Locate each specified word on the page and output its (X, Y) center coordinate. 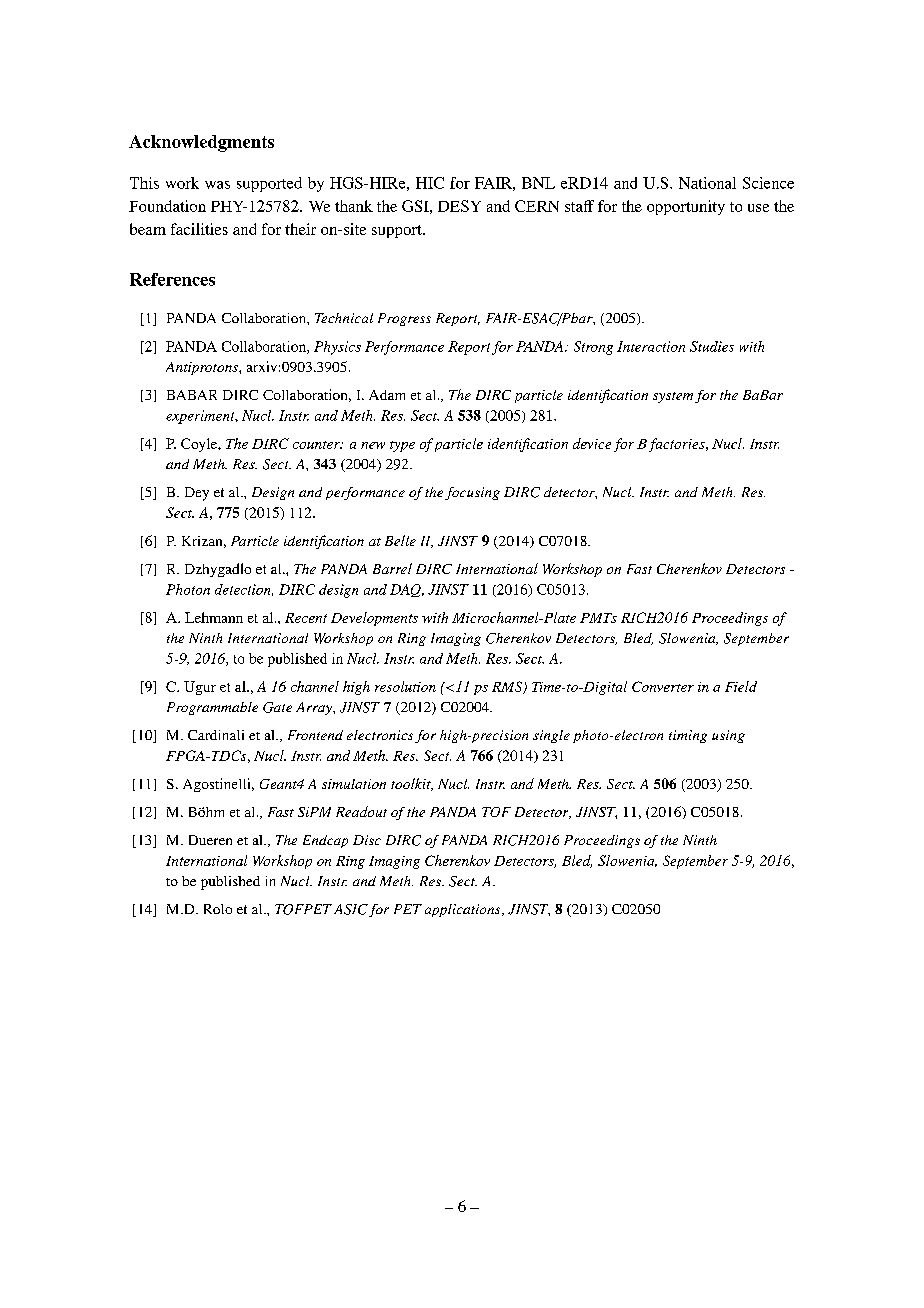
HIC (430, 183)
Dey (197, 494)
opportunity (686, 207)
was (217, 185)
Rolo (218, 909)
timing (688, 736)
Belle (400, 540)
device (592, 443)
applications (464, 910)
